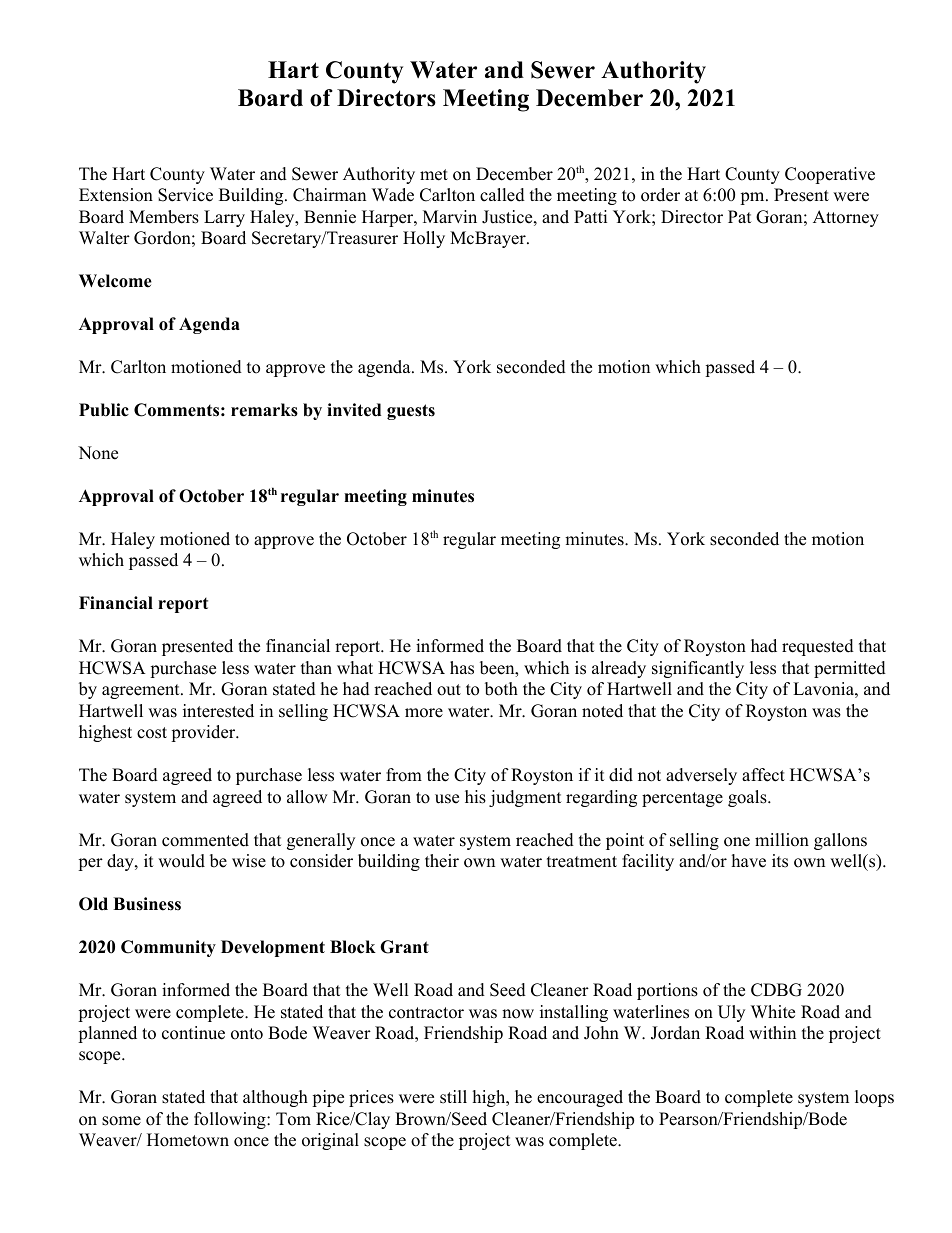  Describe the element at coordinates (411, 412) in the screenshot. I see `guests` at that location.
